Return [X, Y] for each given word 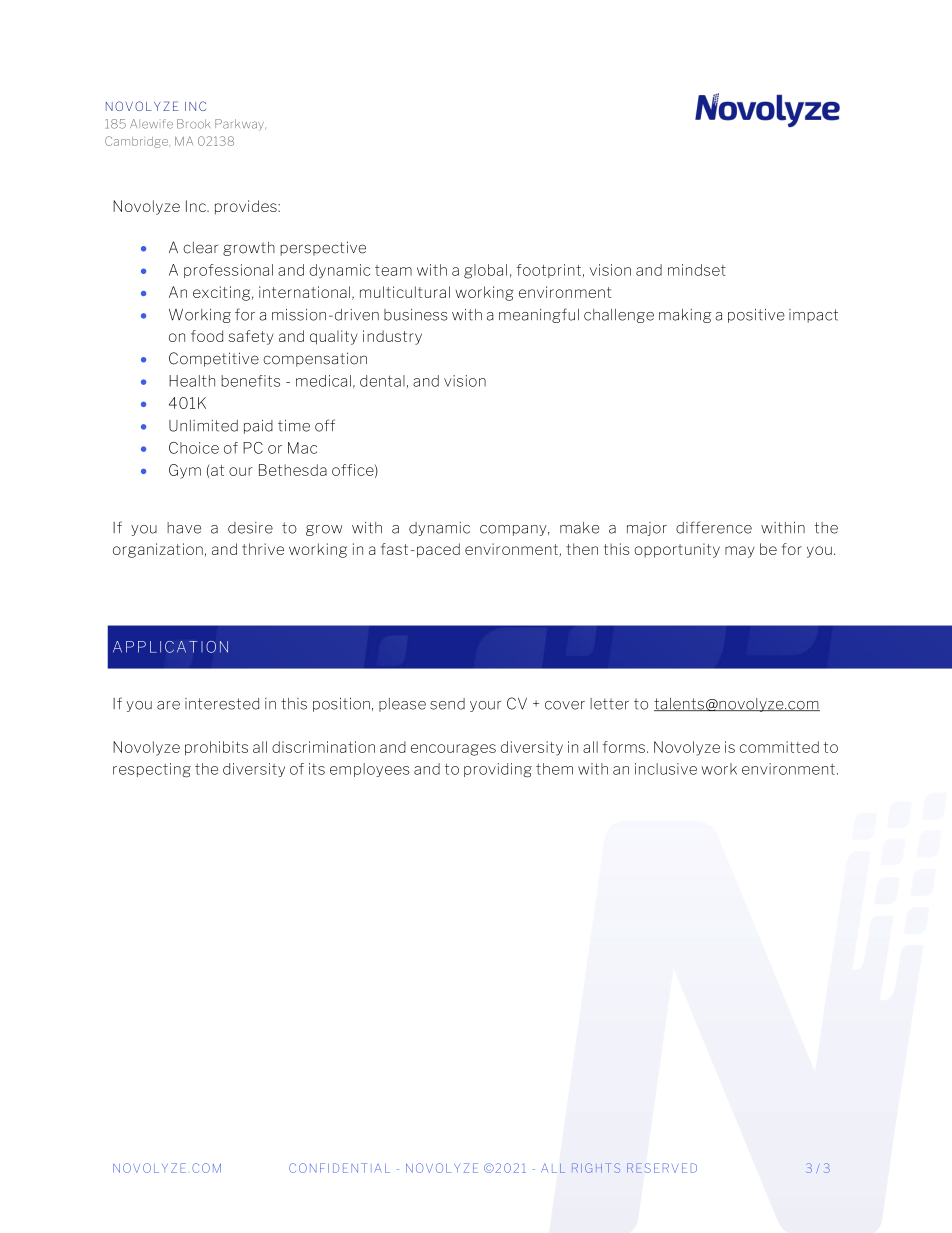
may [740, 552]
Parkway [240, 125]
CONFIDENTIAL [339, 1168]
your [485, 706]
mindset [697, 270]
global [485, 271]
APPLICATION [170, 647]
